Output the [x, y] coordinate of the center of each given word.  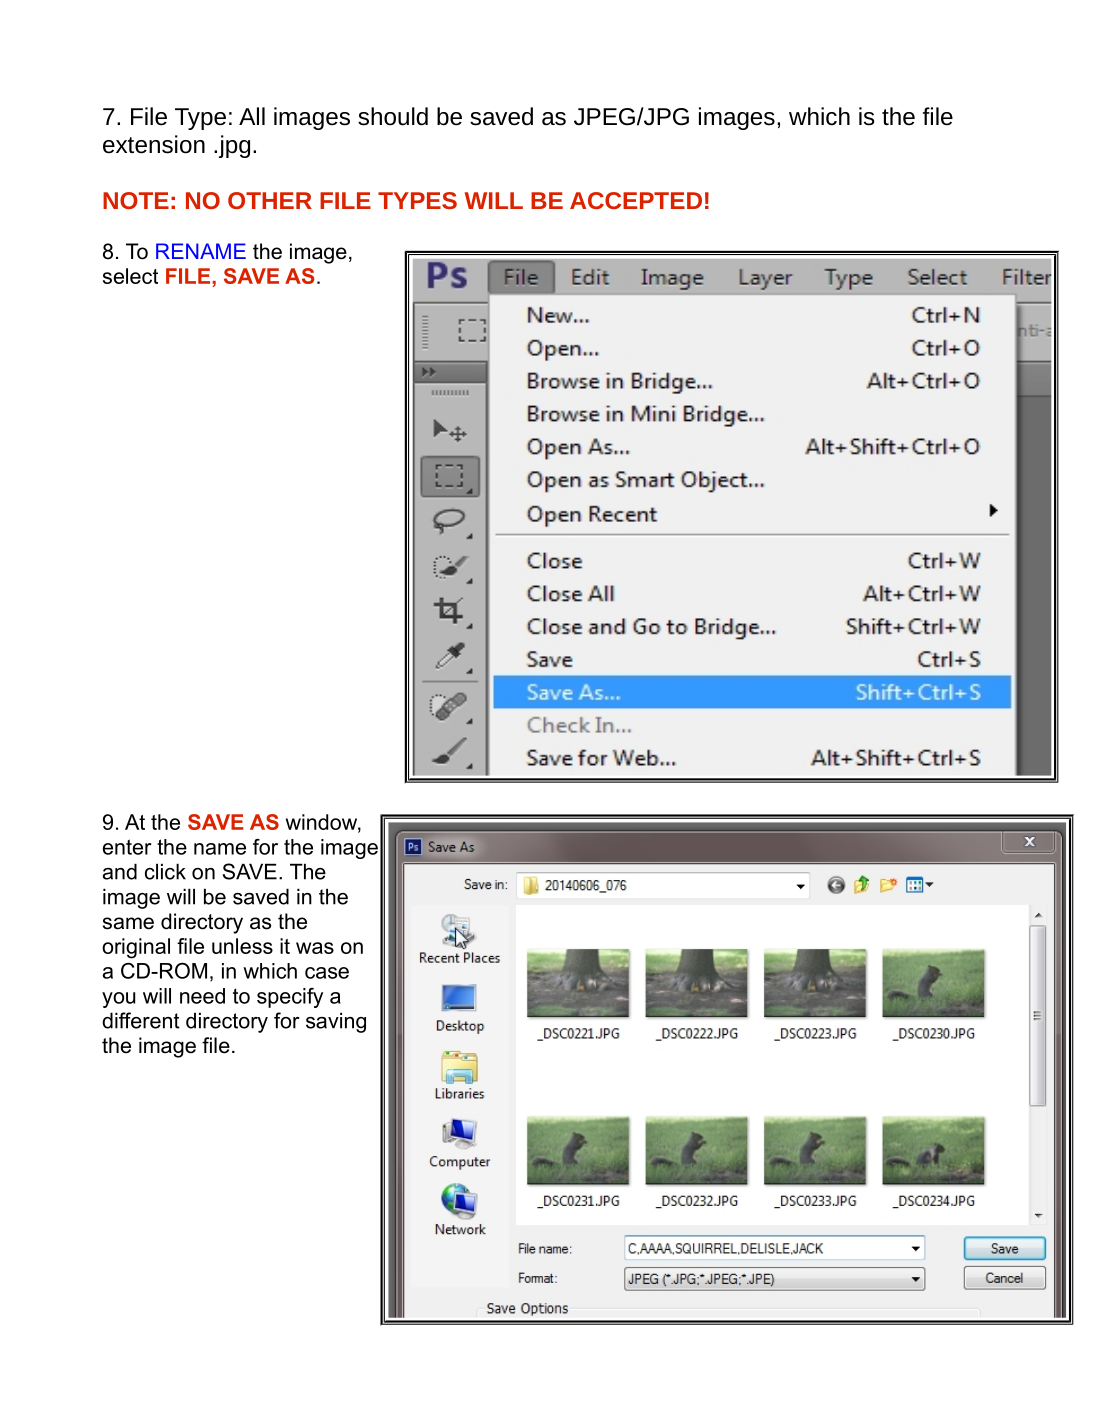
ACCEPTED [636, 200]
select [130, 276]
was [315, 948]
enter [127, 847]
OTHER [270, 200]
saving [336, 1022]
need [202, 996]
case [327, 973]
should [393, 116]
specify [290, 998]
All [252, 116]
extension [154, 144]
